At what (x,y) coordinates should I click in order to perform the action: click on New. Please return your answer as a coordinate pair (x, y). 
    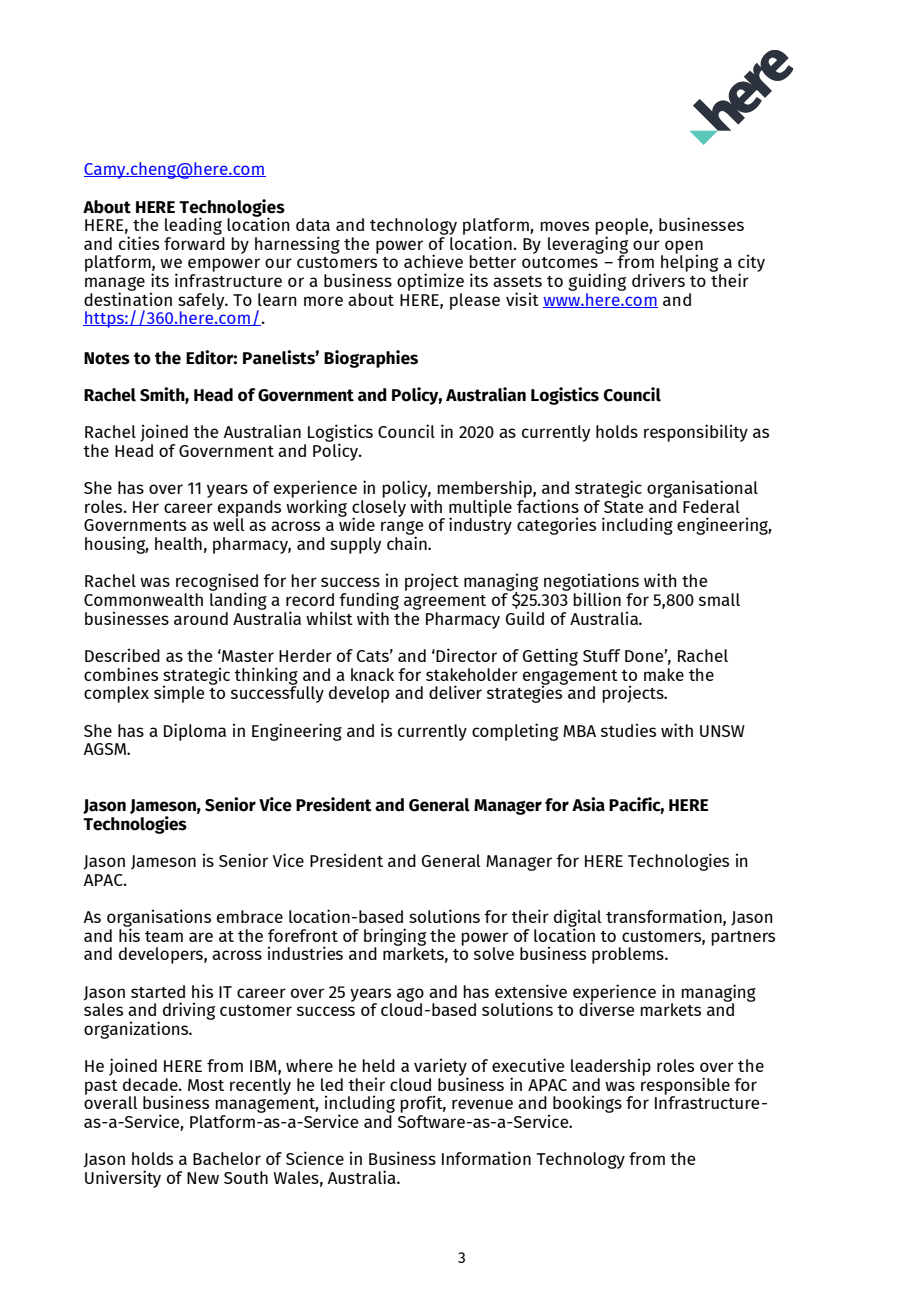
    Looking at the image, I should click on (203, 1178).
